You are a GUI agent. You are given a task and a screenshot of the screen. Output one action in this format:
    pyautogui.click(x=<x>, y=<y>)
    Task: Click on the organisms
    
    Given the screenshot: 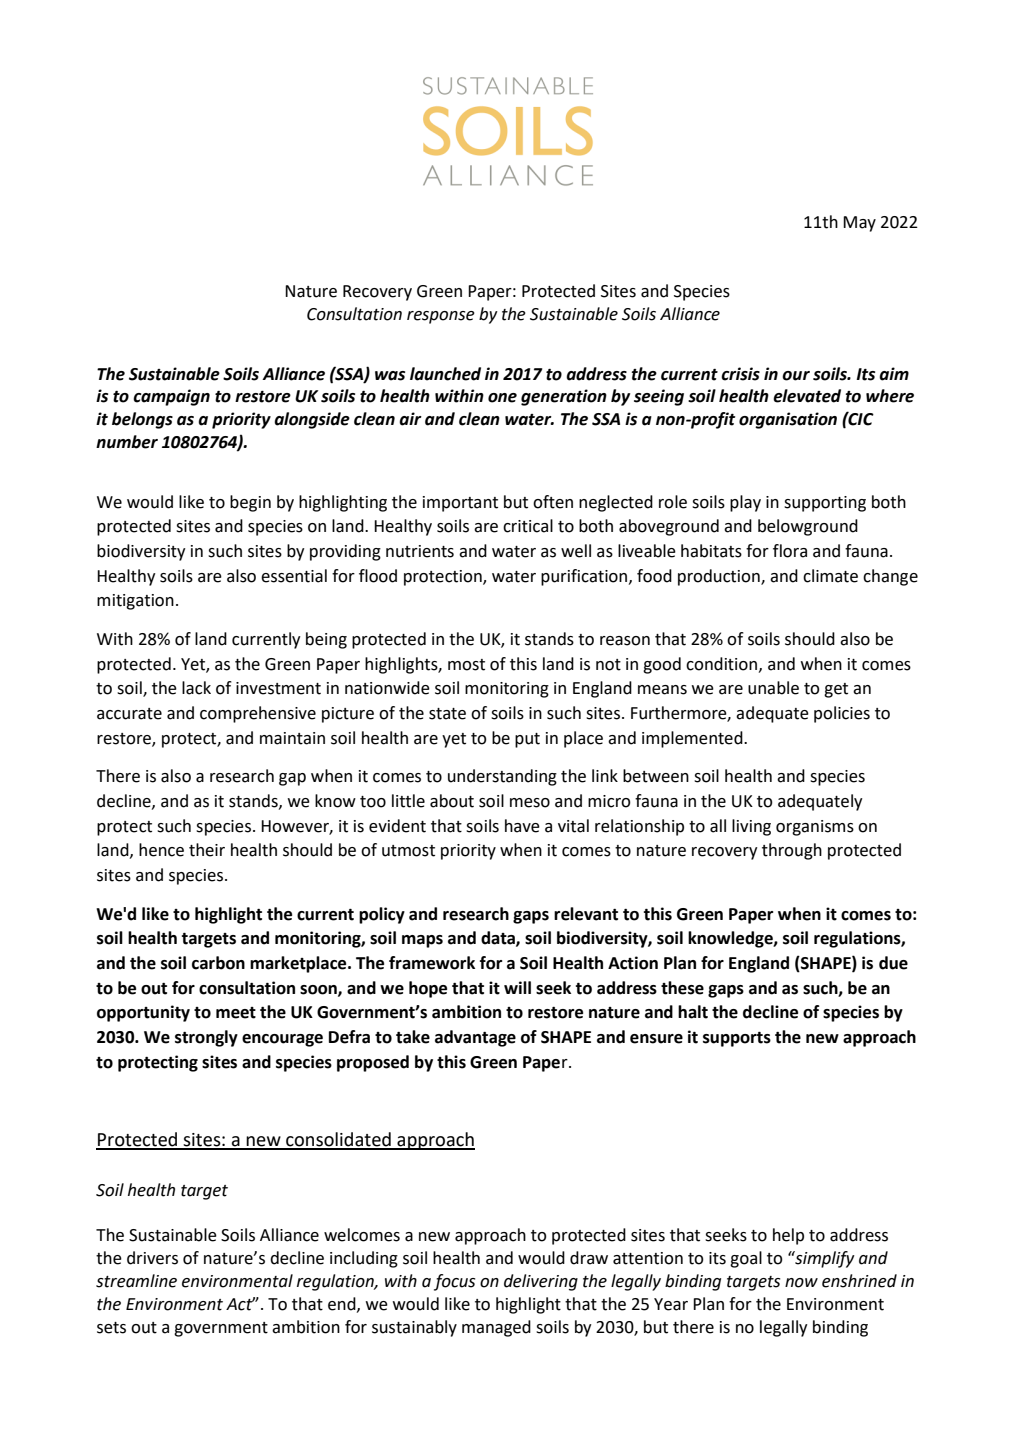 What is the action you would take?
    pyautogui.click(x=815, y=828)
